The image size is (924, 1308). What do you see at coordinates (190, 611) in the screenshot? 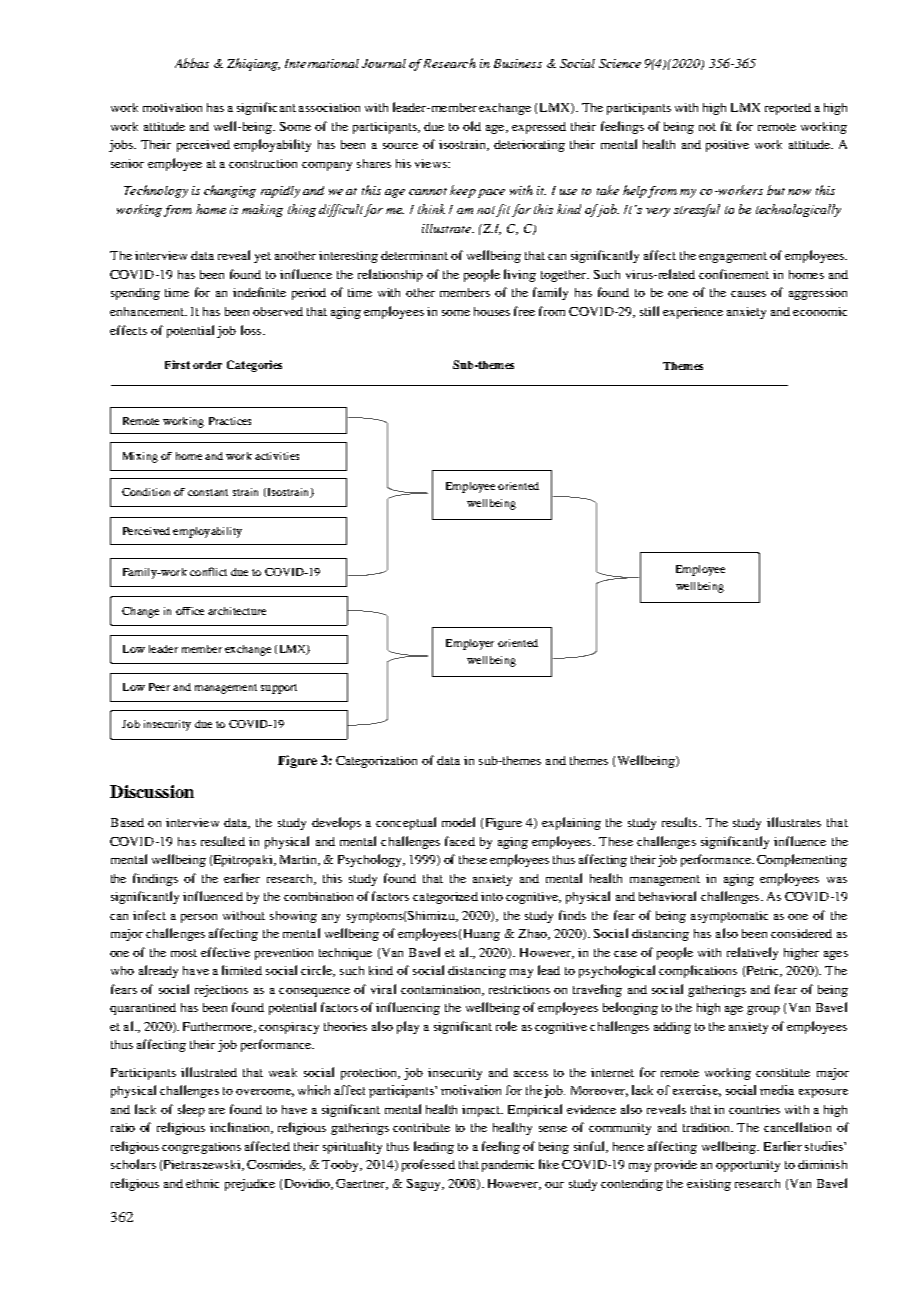
I see `office` at bounding box center [190, 611].
